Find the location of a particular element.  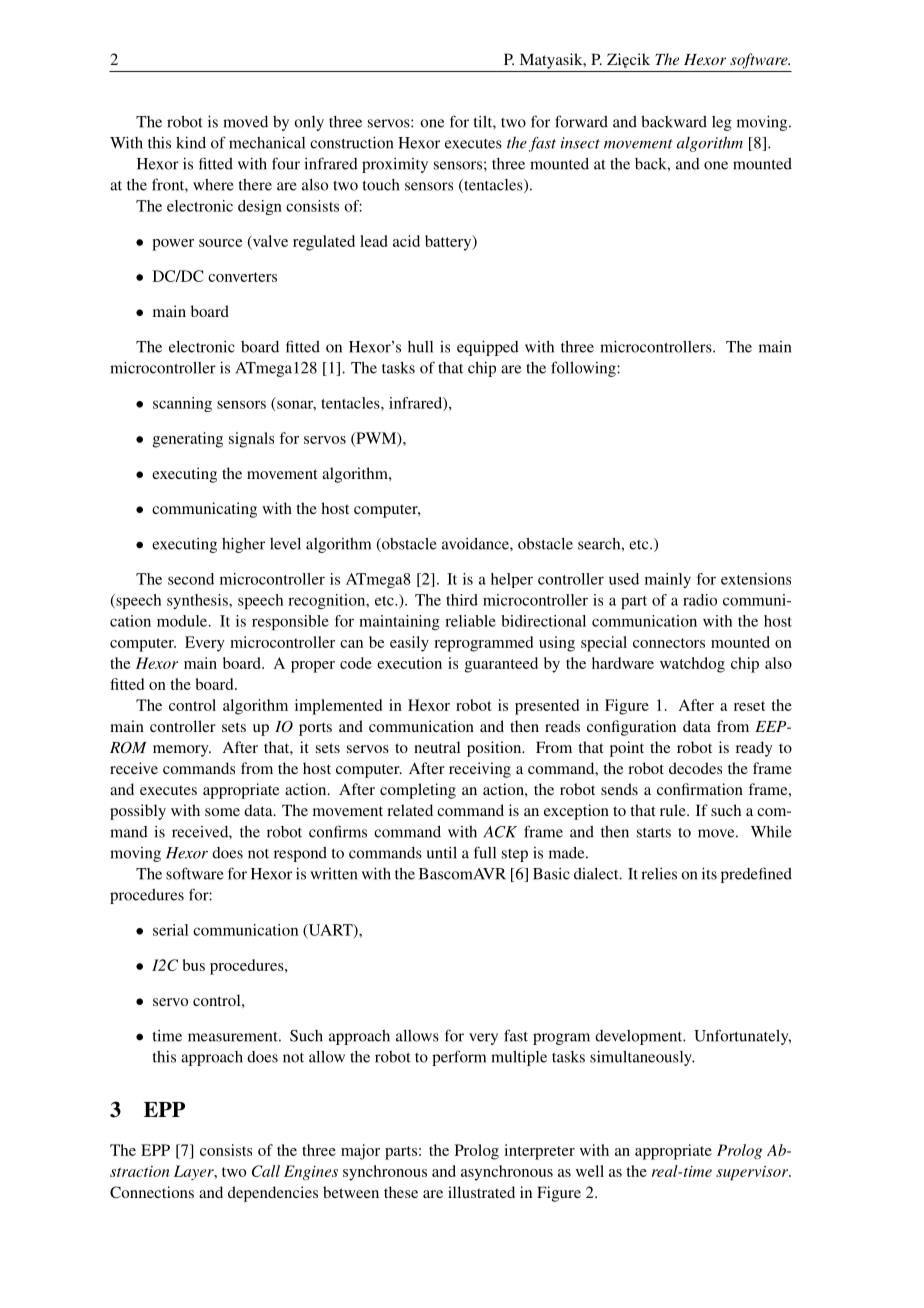

Call is located at coordinates (266, 1171).
